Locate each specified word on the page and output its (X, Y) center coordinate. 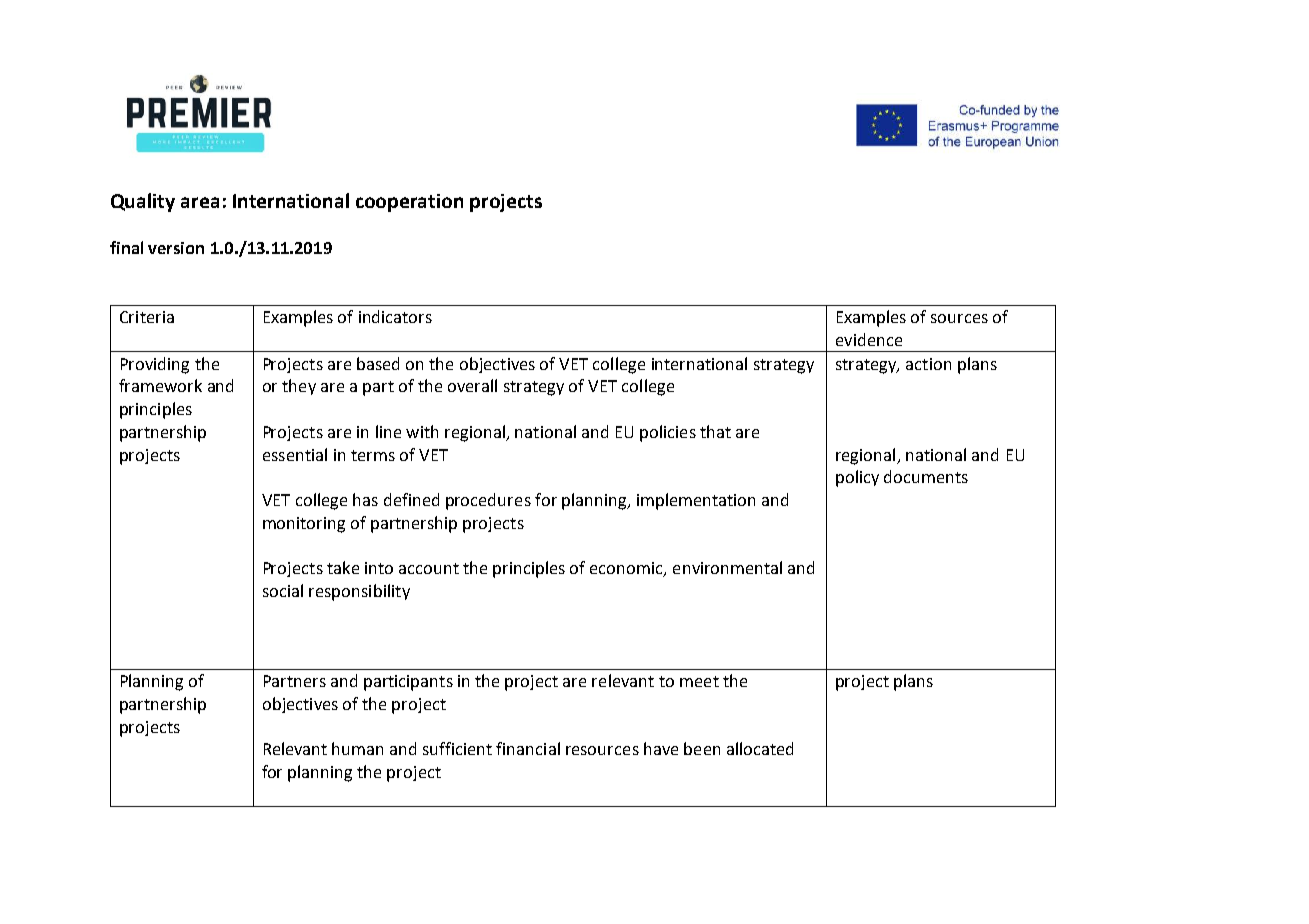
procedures (488, 501)
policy (857, 478)
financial (528, 748)
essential (295, 454)
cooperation (409, 203)
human (357, 748)
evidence (869, 339)
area (200, 202)
